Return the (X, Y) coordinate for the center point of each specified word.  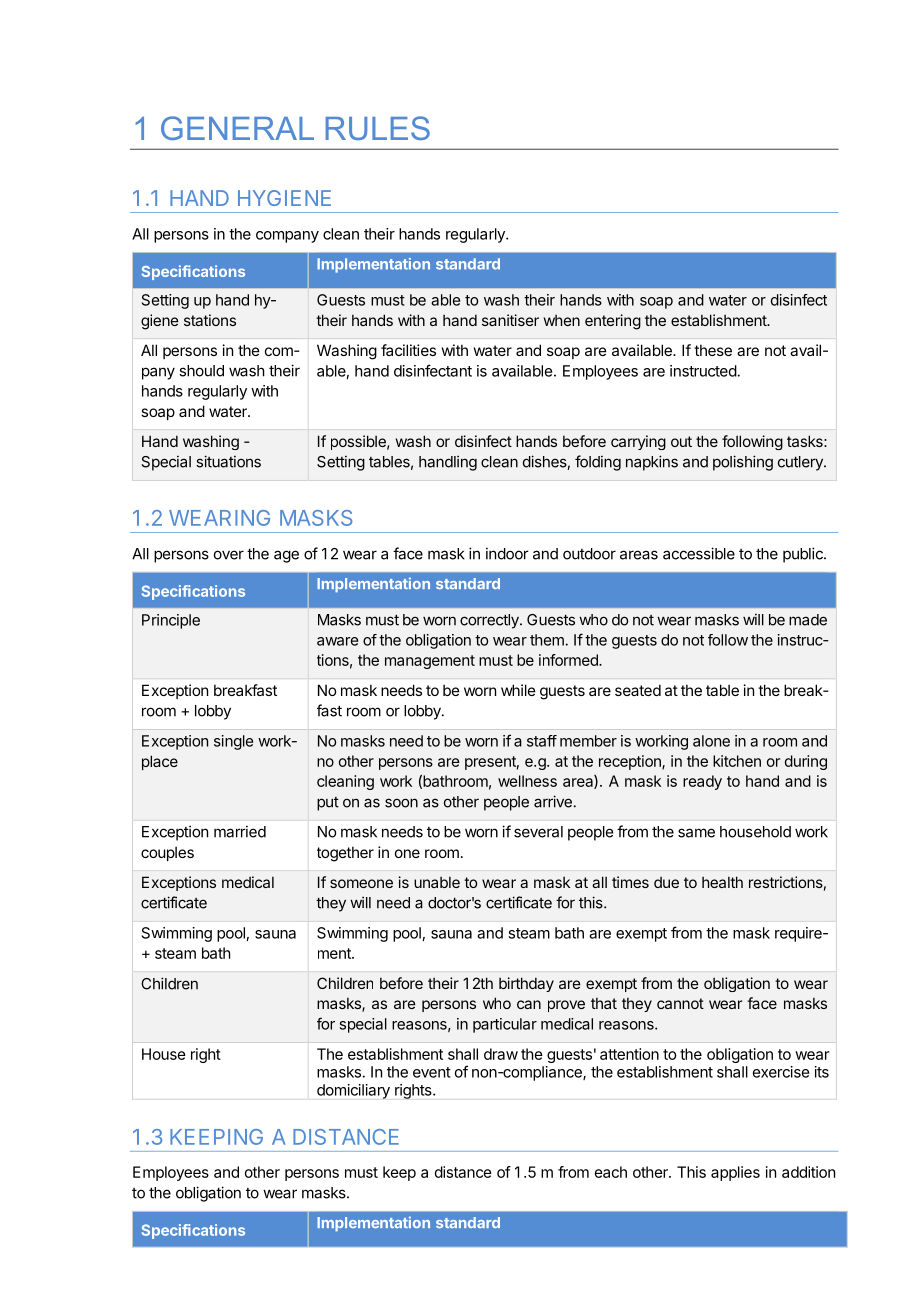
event (432, 1072)
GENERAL (237, 128)
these (713, 350)
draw (501, 1054)
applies (735, 1173)
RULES (378, 128)
